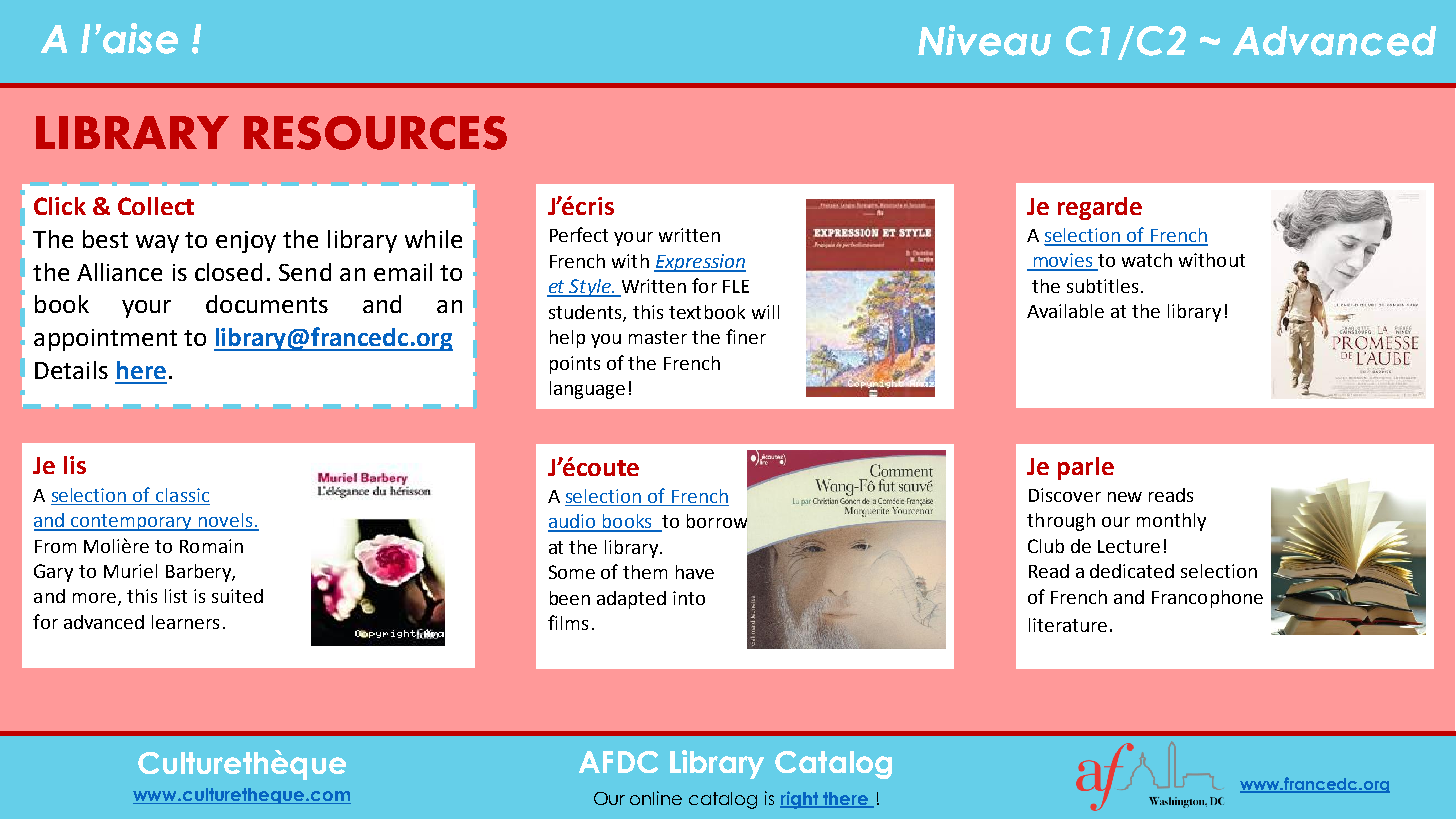 This image has height=819, width=1456. I want to click on AFDC, so click(618, 762).
